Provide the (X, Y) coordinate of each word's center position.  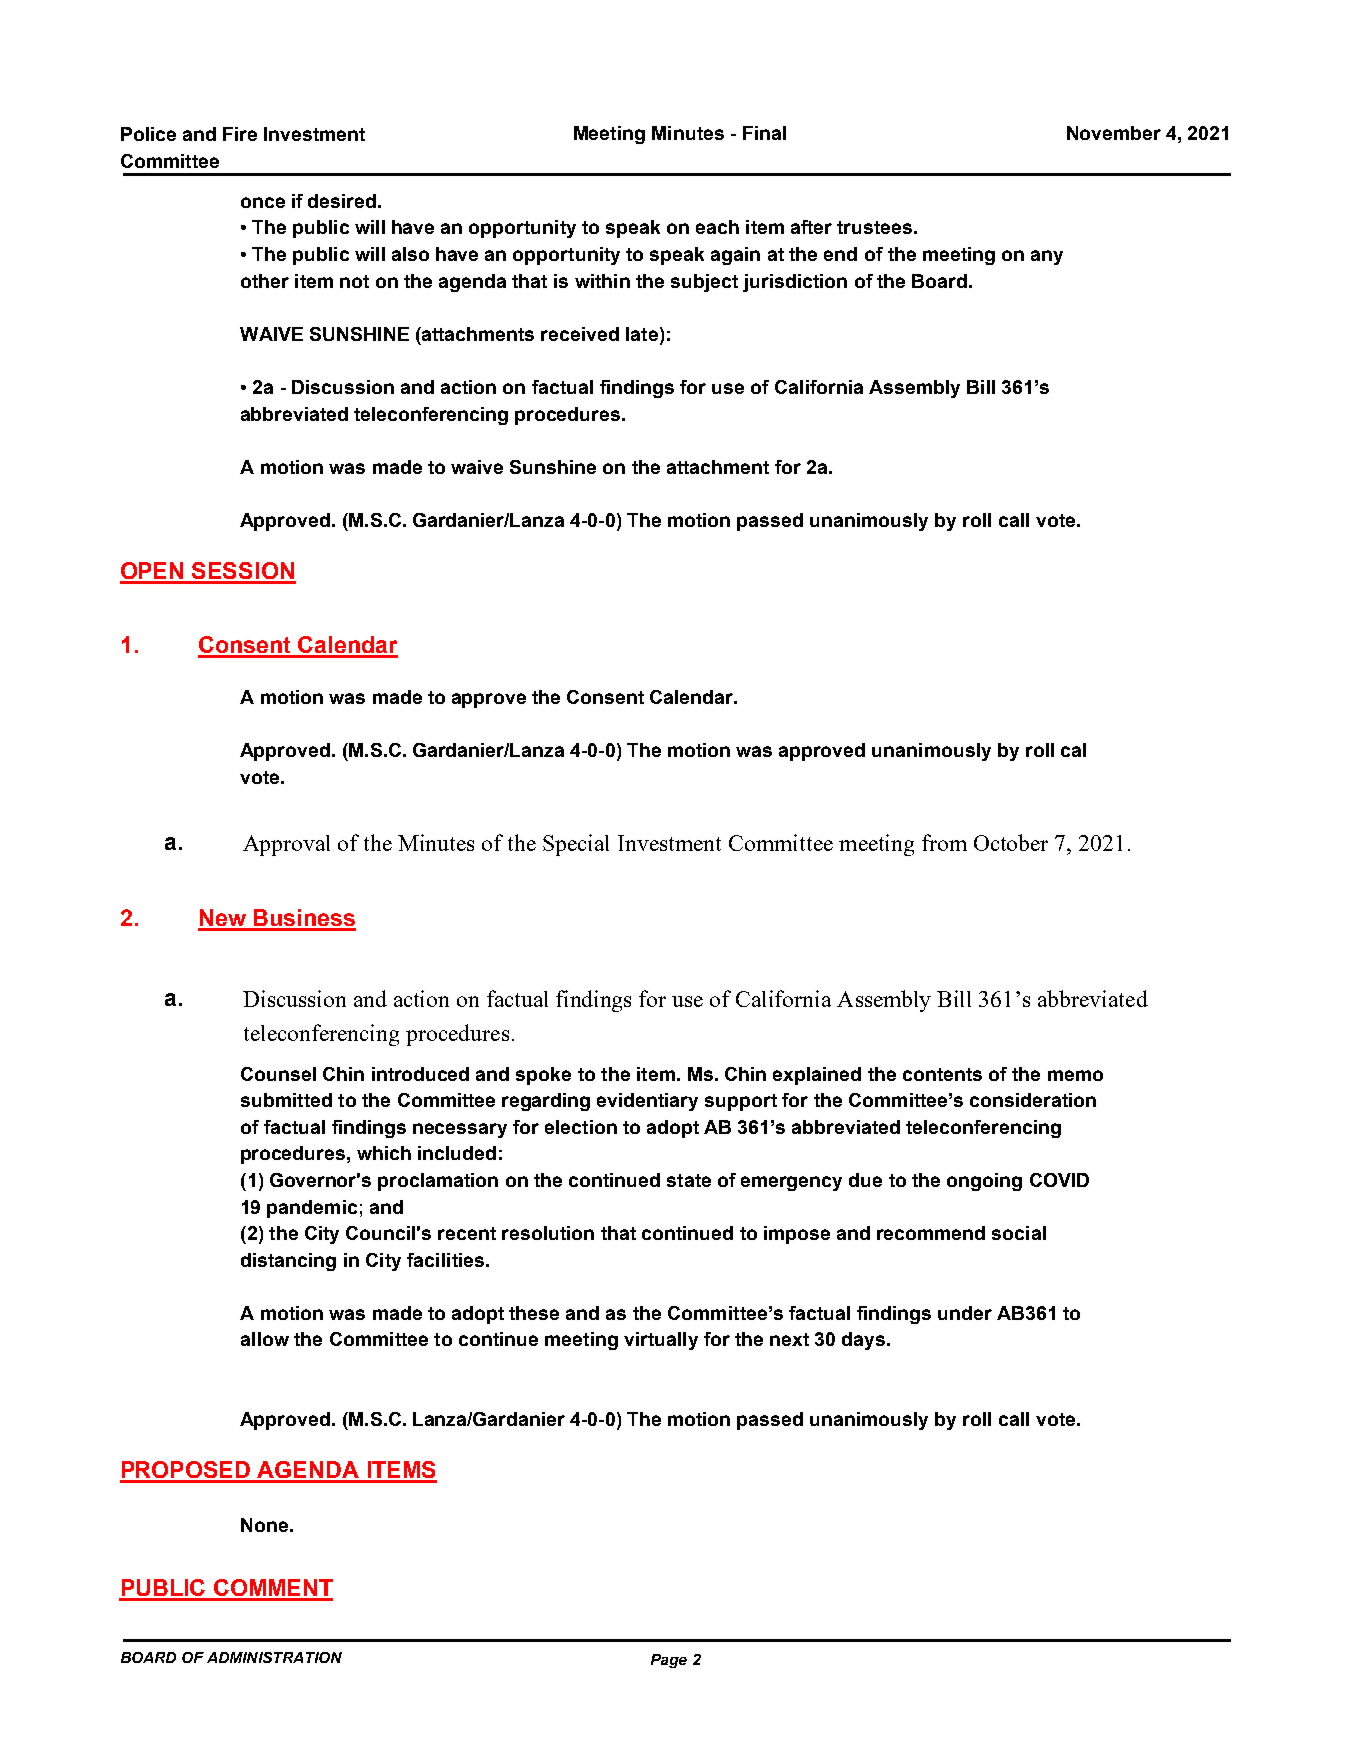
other (265, 281)
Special (576, 845)
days (865, 1341)
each (717, 227)
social (1019, 1233)
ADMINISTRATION (274, 1657)
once (263, 202)
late (642, 334)
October (1011, 842)
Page (669, 1661)
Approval (286, 845)
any (1047, 257)
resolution (548, 1233)
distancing (288, 1262)
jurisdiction (795, 283)
